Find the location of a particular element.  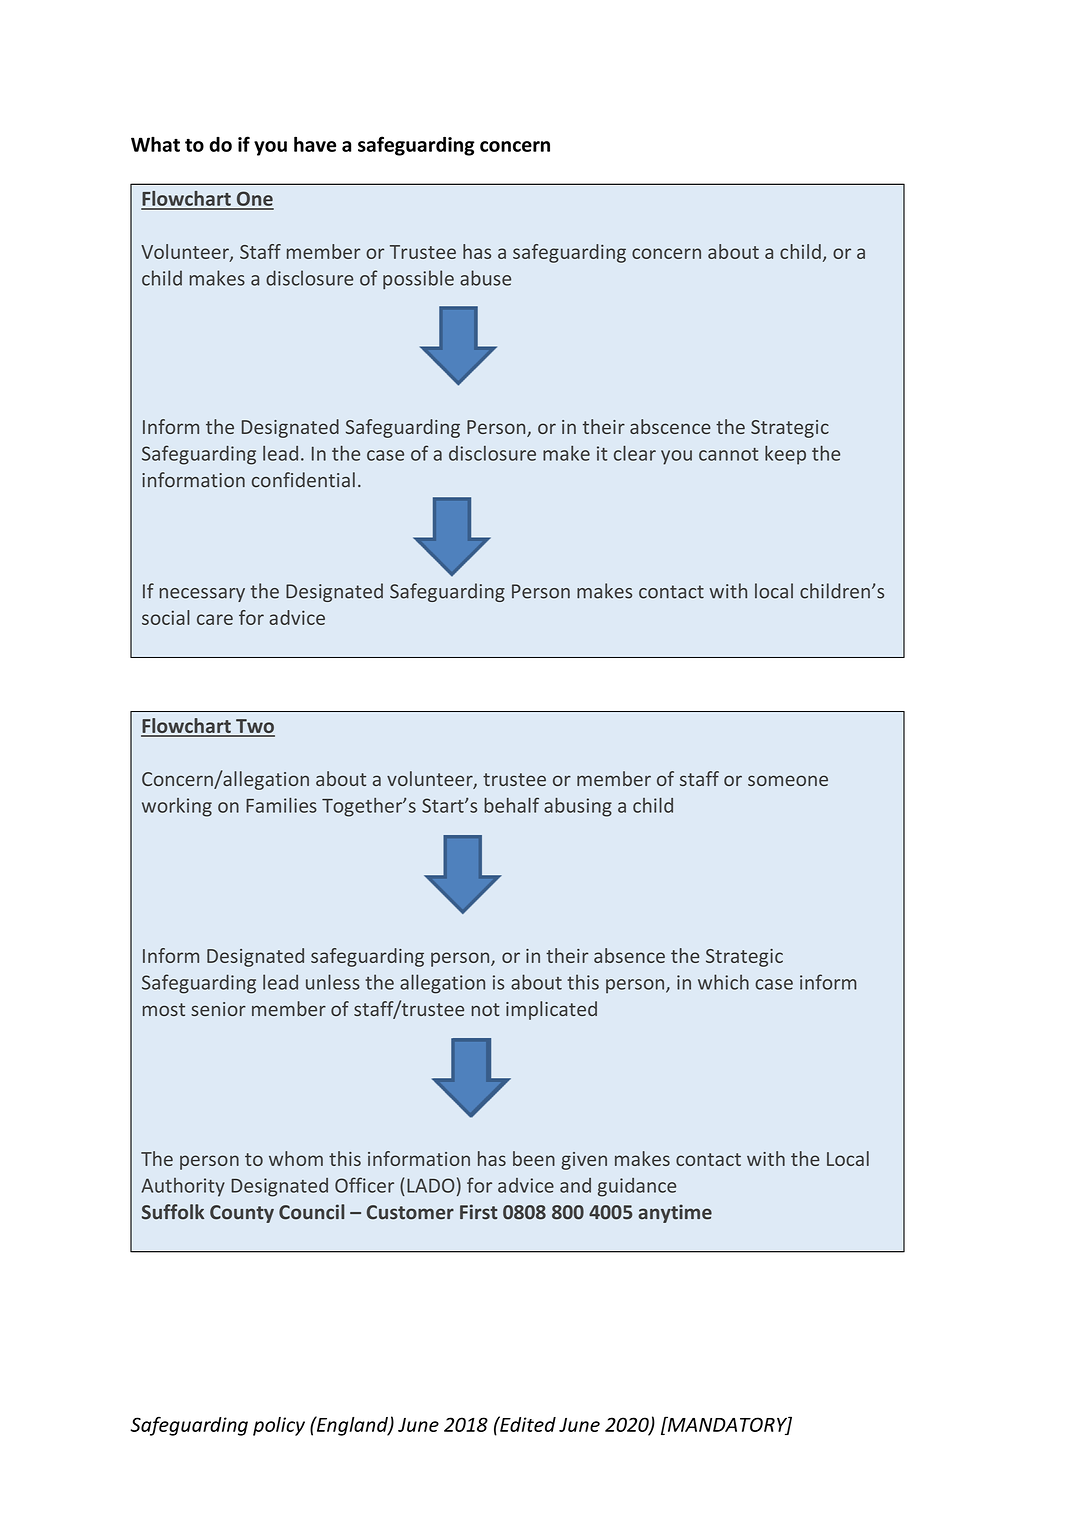

someone is located at coordinates (788, 780).
